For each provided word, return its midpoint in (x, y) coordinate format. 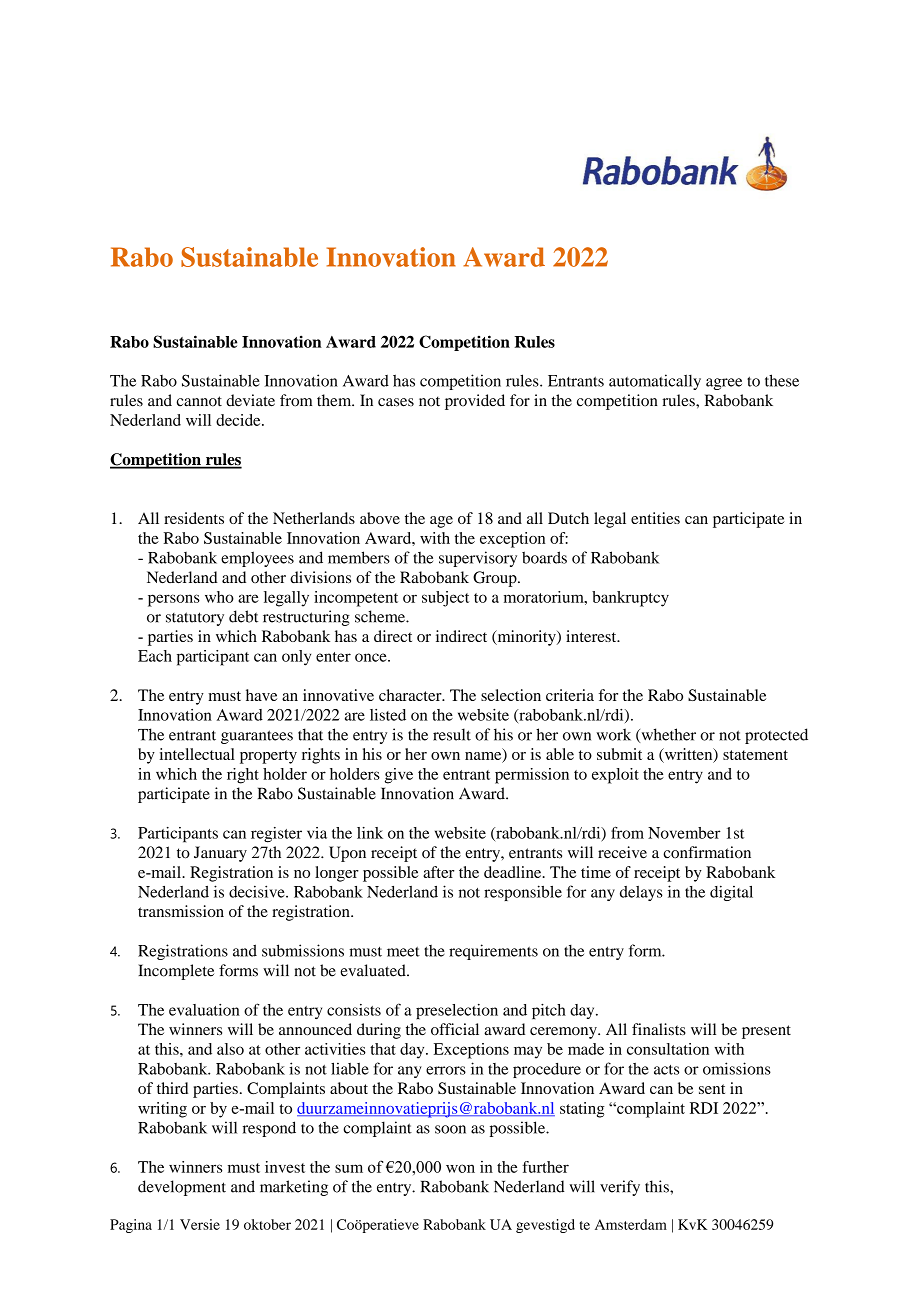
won (460, 1168)
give (399, 776)
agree (724, 384)
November (684, 833)
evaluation (204, 1010)
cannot (199, 401)
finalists (659, 1029)
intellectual (197, 754)
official (455, 1029)
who (219, 597)
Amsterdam (631, 1224)
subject (445, 599)
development (182, 1188)
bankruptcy (630, 599)
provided (475, 402)
